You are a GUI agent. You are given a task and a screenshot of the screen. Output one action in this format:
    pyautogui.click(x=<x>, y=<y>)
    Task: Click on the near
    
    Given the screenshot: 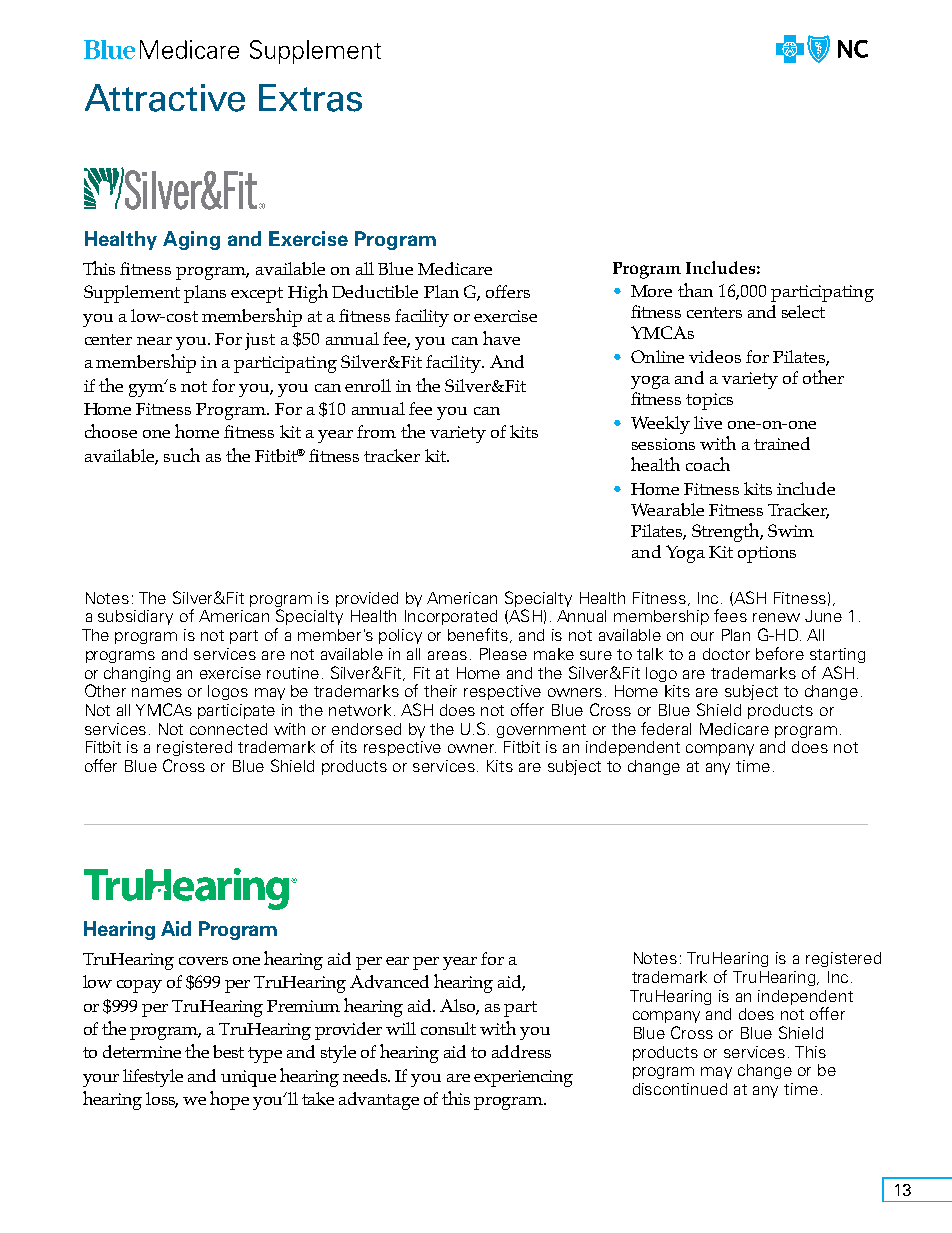 What is the action you would take?
    pyautogui.click(x=154, y=341)
